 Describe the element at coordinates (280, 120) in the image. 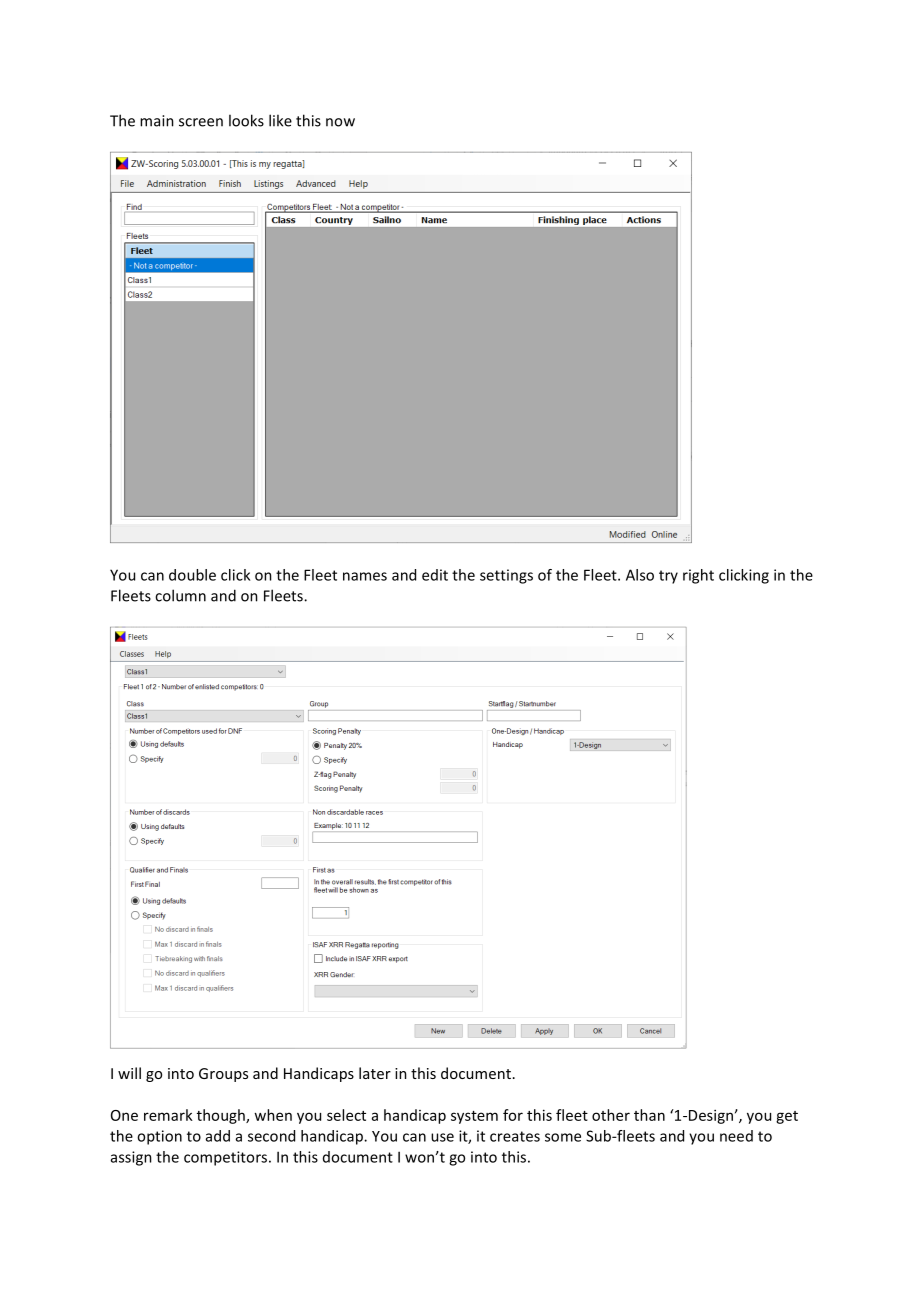

I see `like` at that location.
